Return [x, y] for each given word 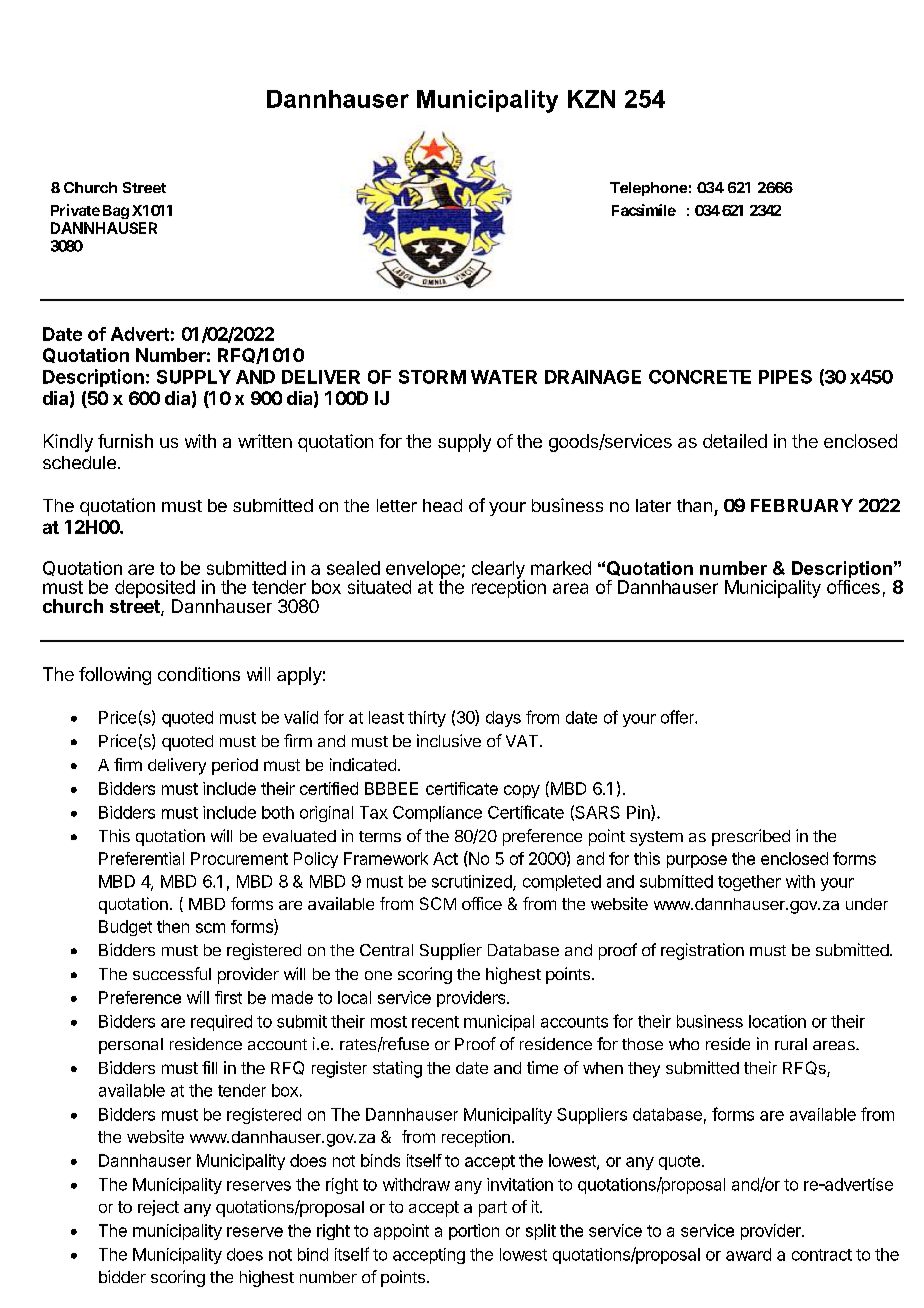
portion [474, 1232]
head [442, 505]
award [748, 1254]
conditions [199, 674]
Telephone [648, 189]
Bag [116, 212]
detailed [735, 441]
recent [435, 1022]
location [777, 1021]
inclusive [449, 740]
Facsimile [644, 210]
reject [158, 1208]
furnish [125, 441]
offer [678, 717]
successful [172, 973]
